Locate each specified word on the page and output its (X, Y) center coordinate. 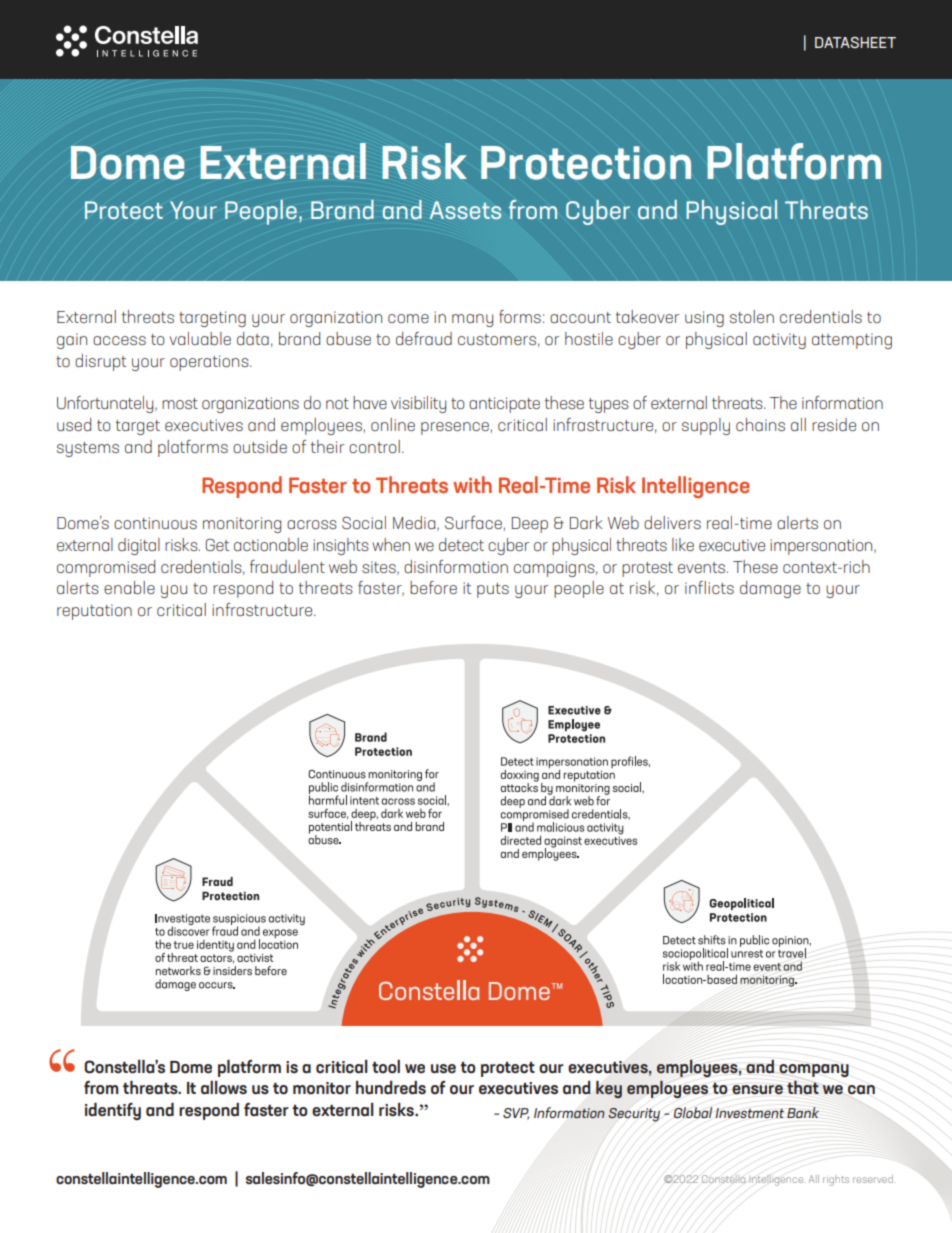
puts (493, 590)
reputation (94, 612)
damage (770, 589)
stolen (752, 316)
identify (113, 1111)
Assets (465, 210)
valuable (200, 338)
